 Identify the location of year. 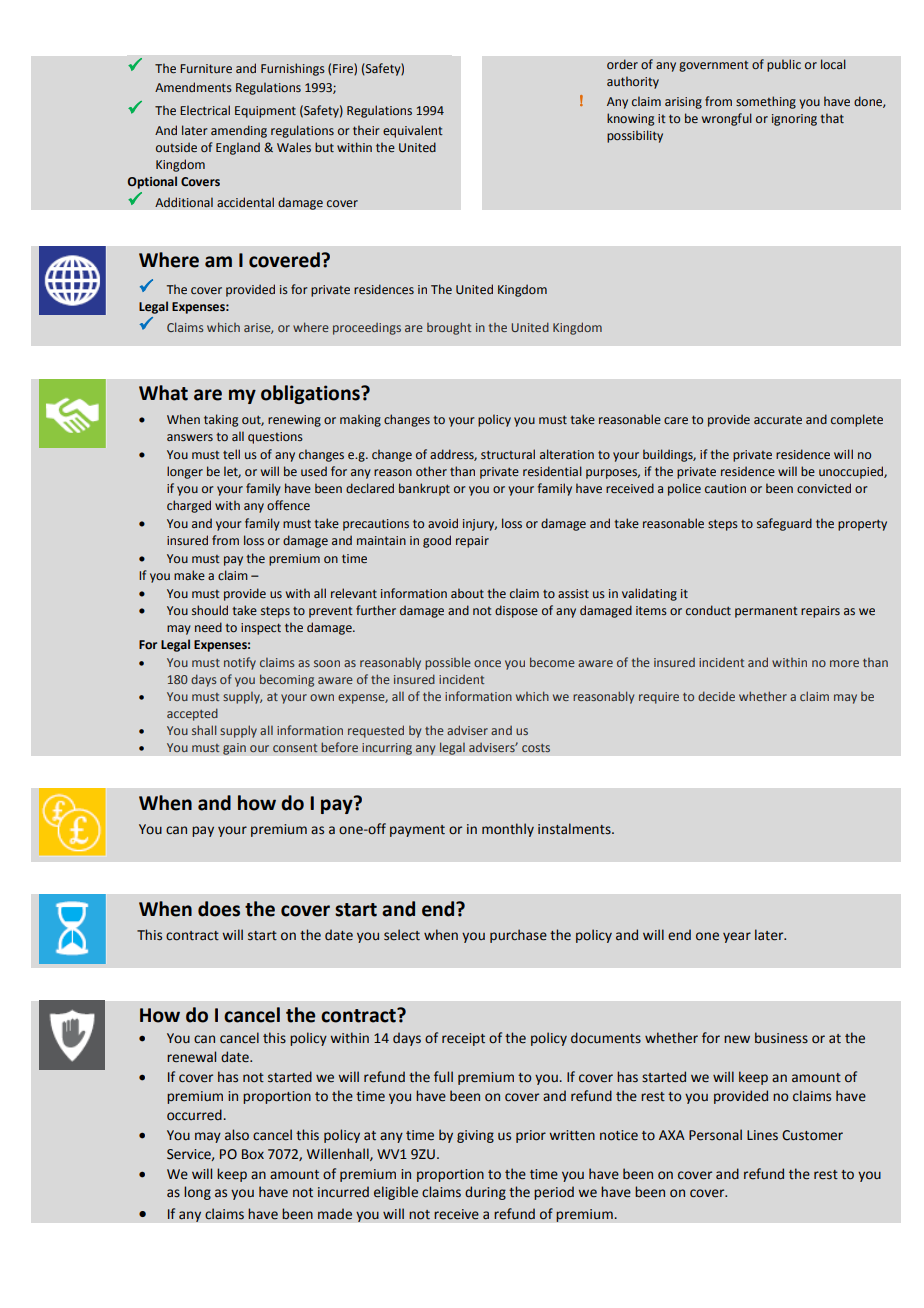
(737, 937).
